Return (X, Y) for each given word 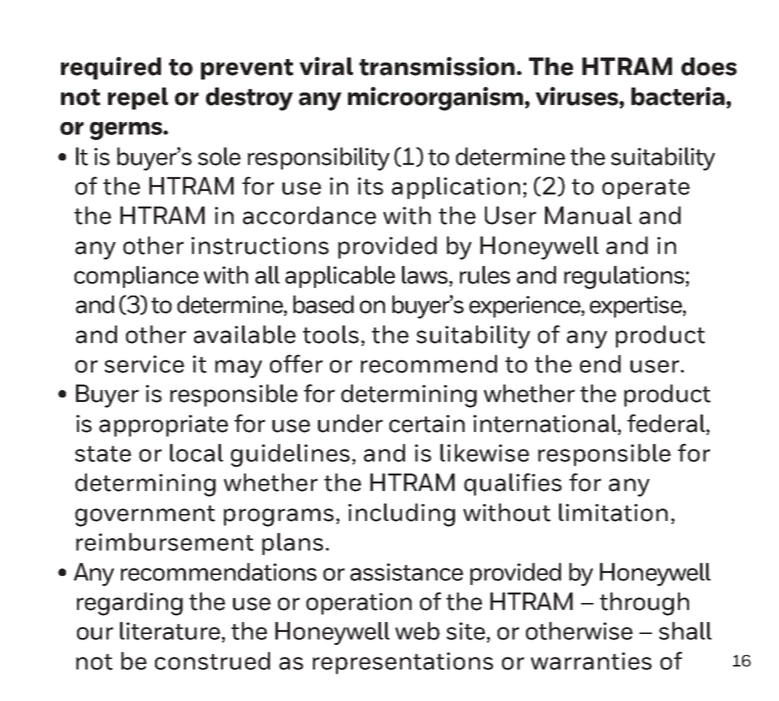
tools (331, 334)
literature (170, 631)
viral (326, 66)
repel (138, 98)
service (144, 364)
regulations (624, 277)
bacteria (679, 97)
